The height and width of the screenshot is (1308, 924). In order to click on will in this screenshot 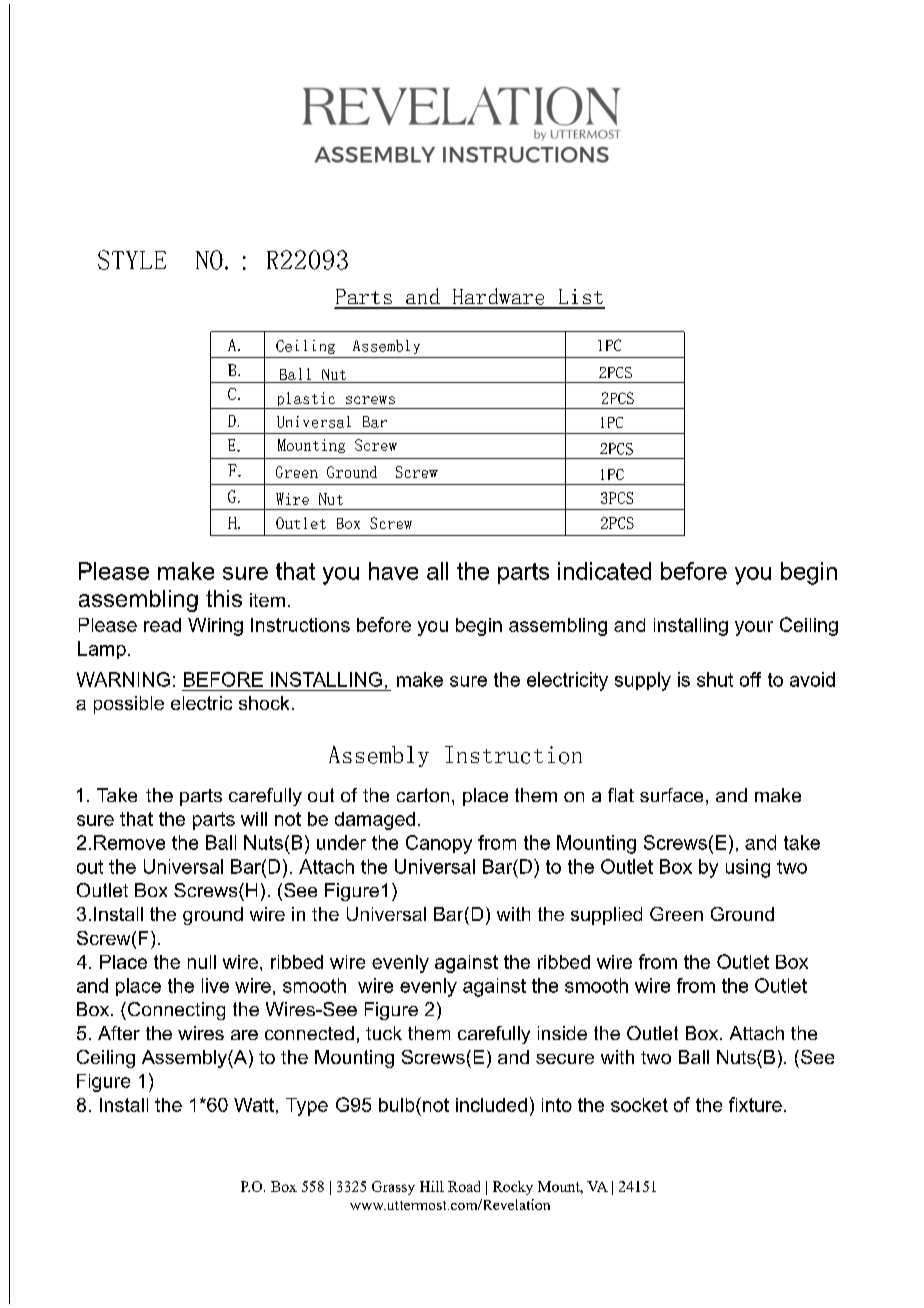, I will do `click(254, 819)`.
